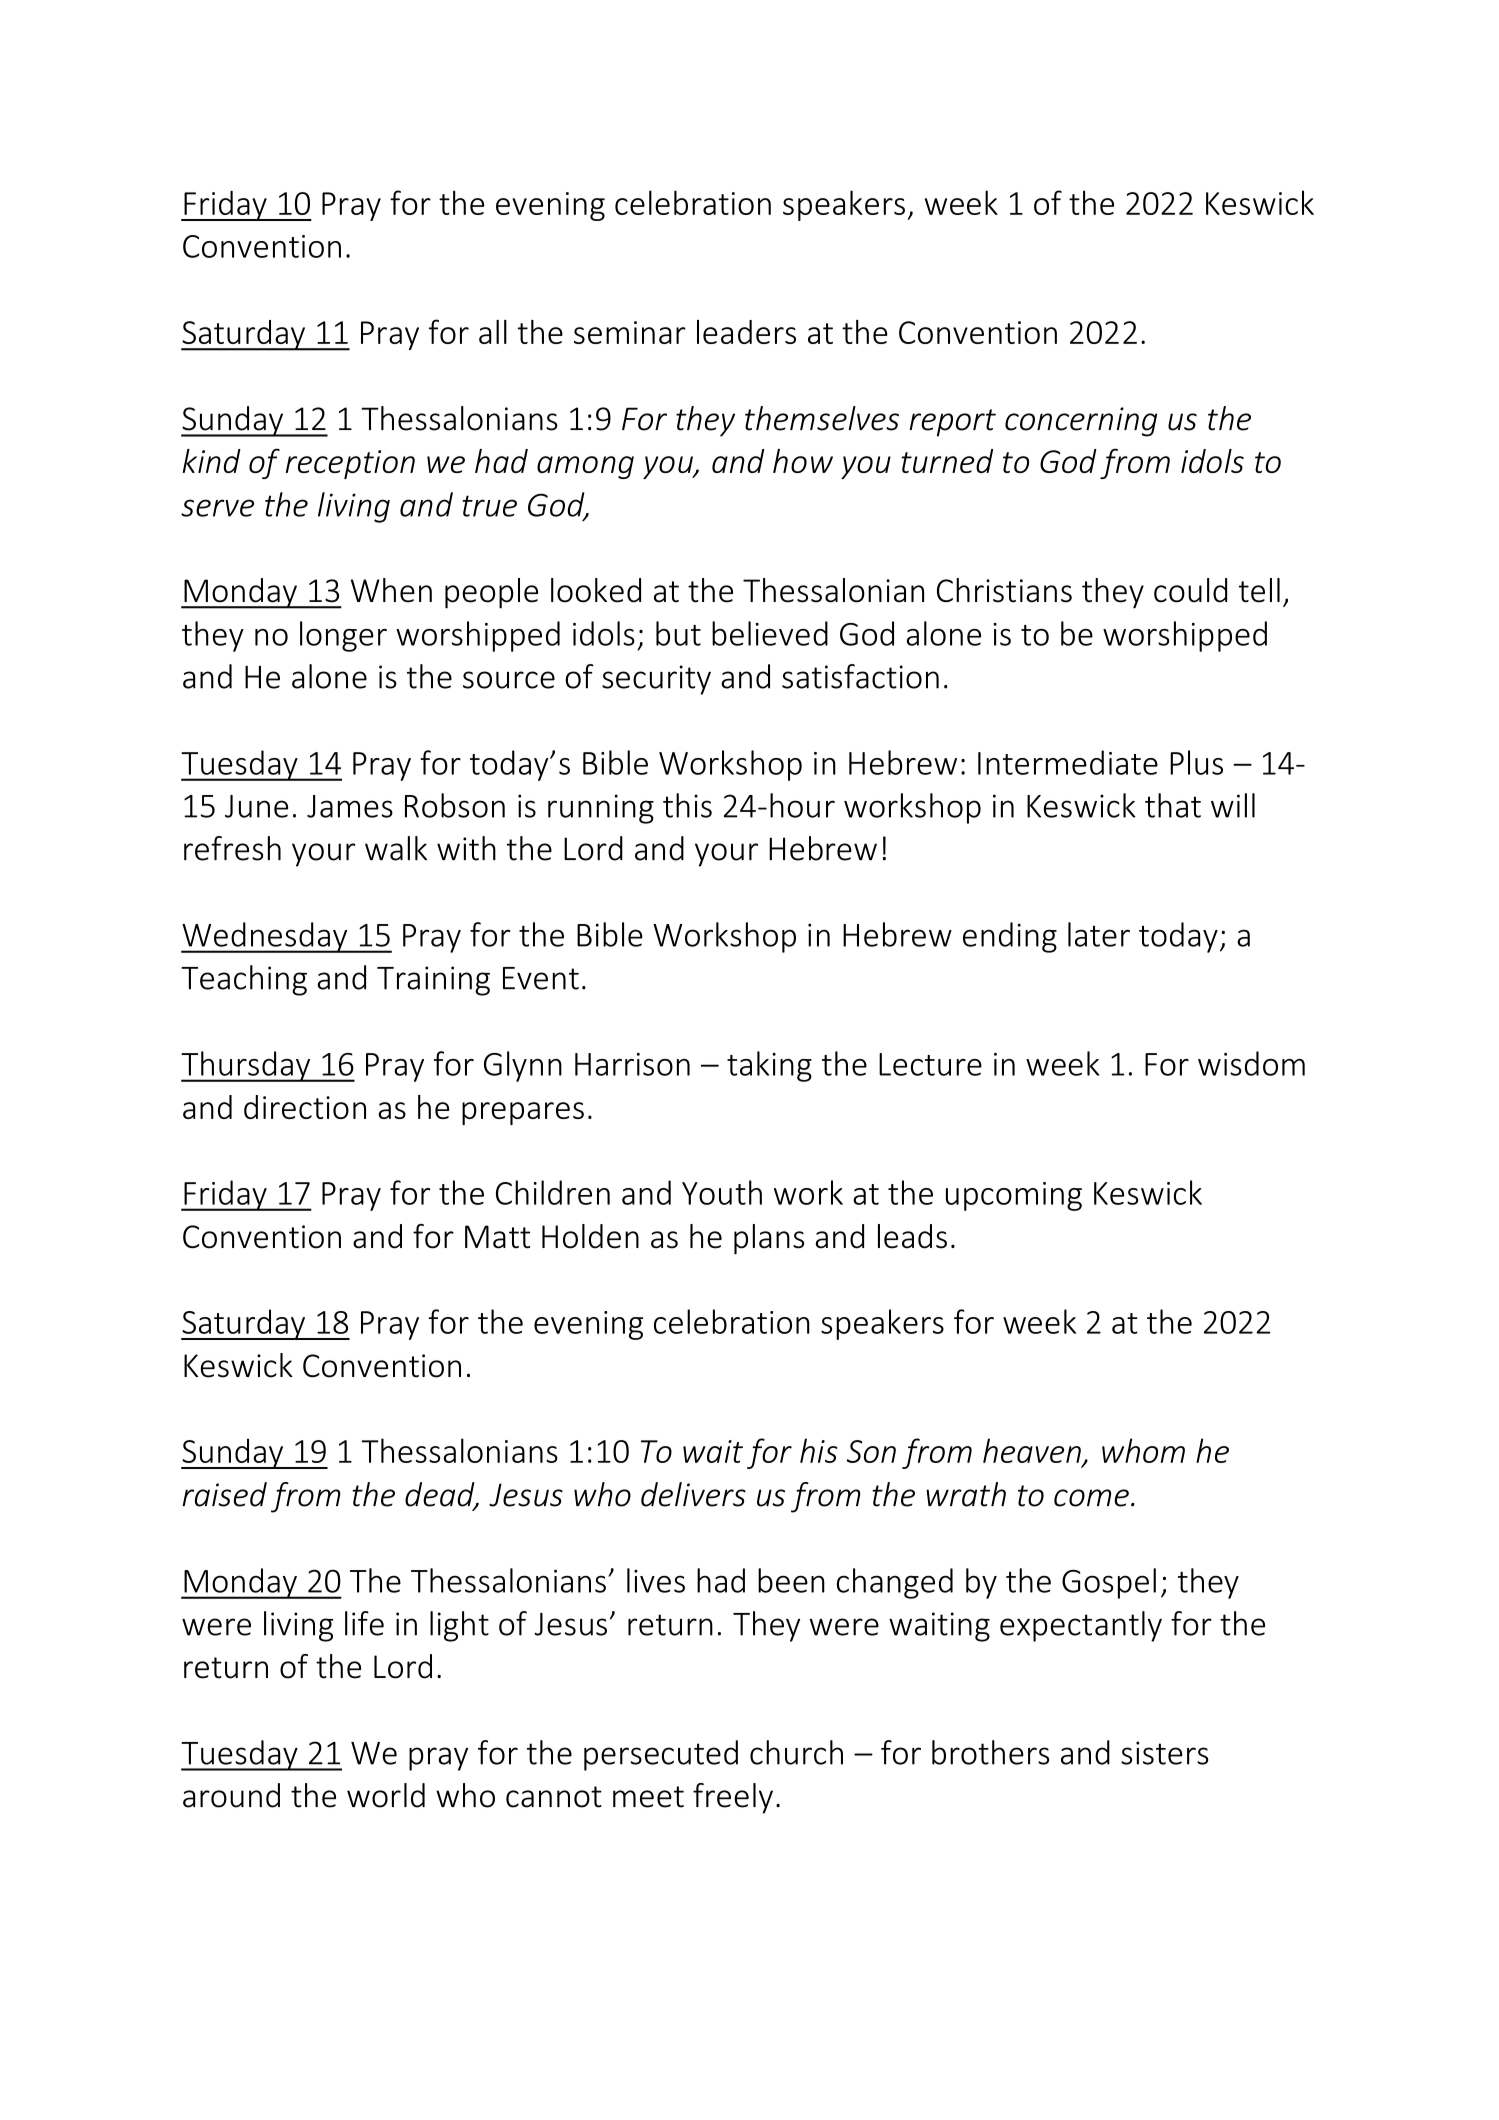 The width and height of the document is (1499, 2120). Describe the element at coordinates (350, 464) in the document. I see `reception` at that location.
